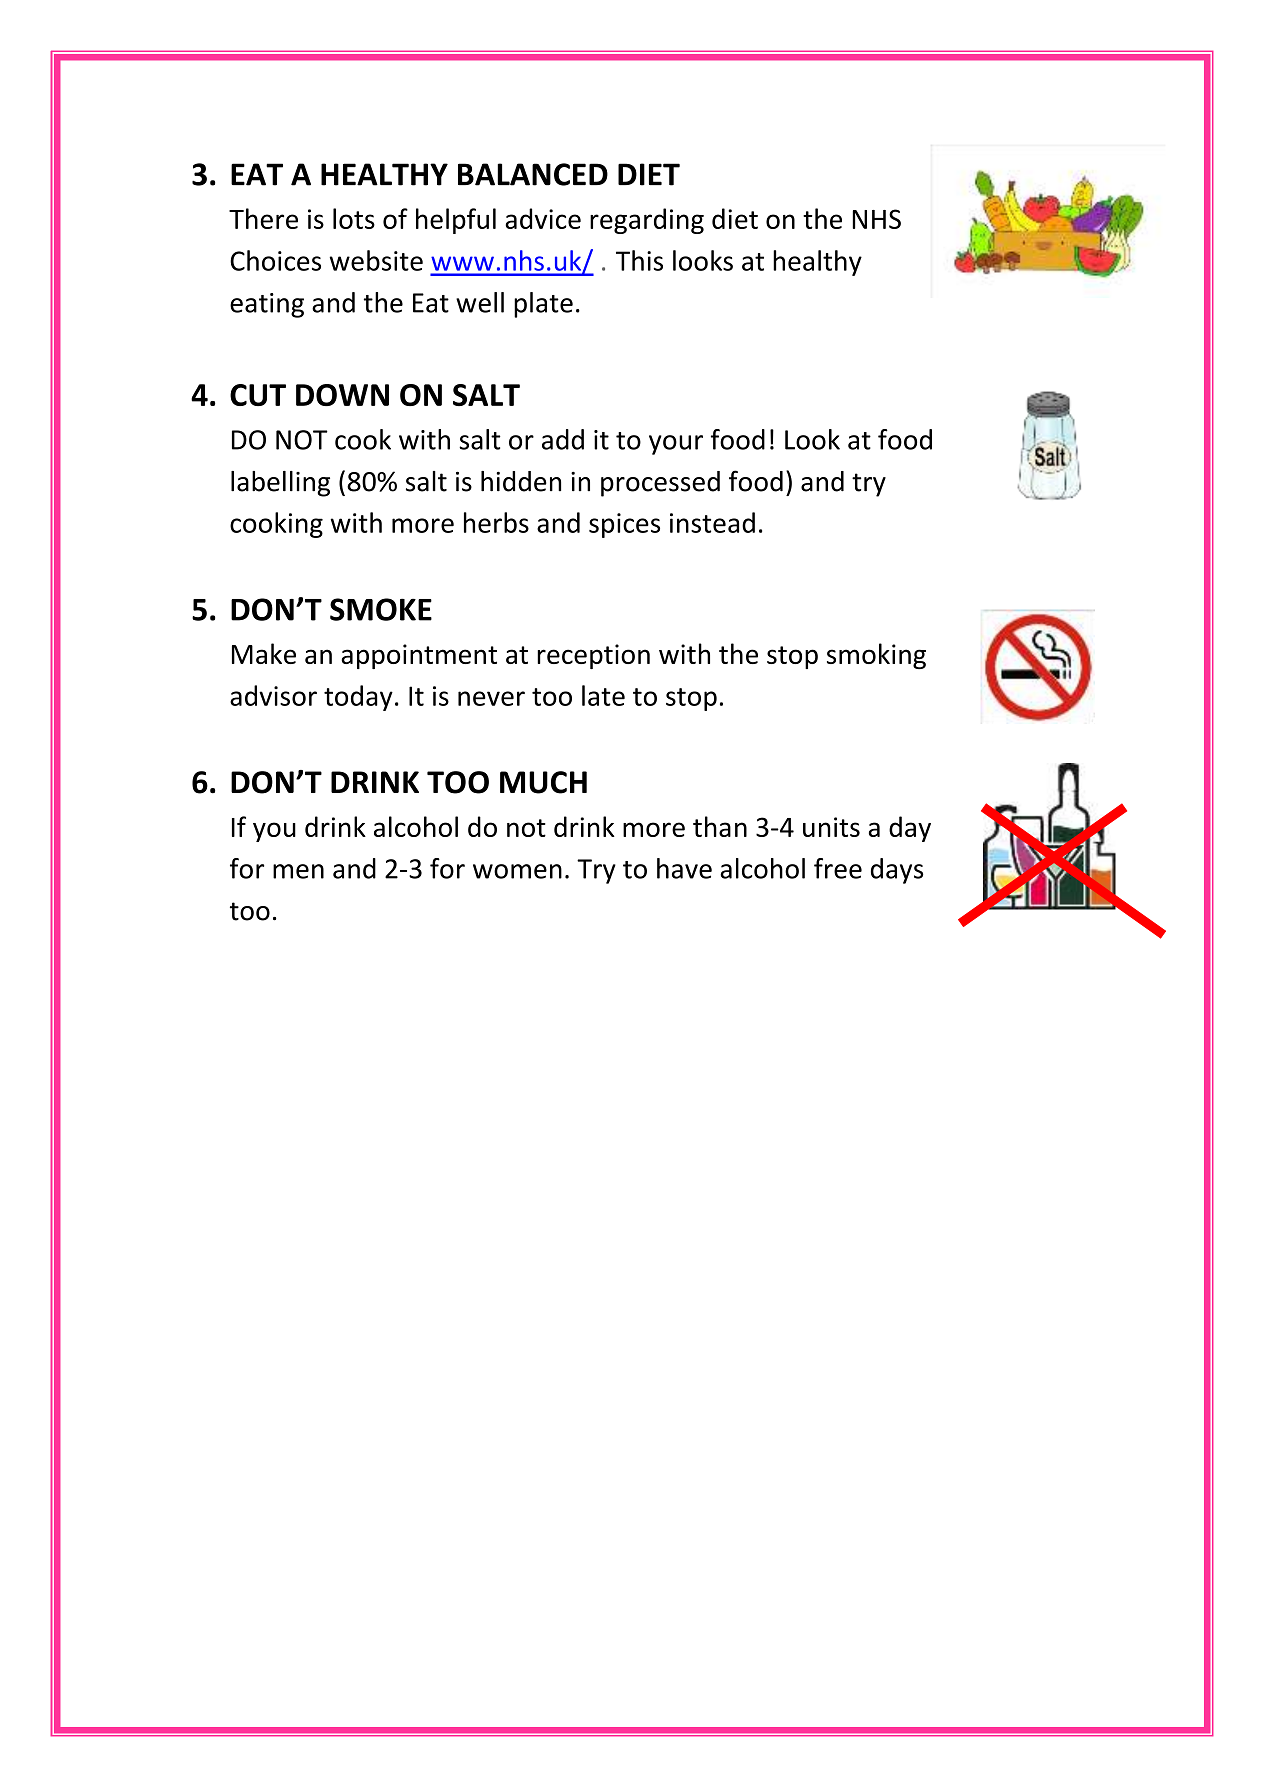 This page has width=1264, height=1787. Describe the element at coordinates (354, 218) in the page. I see `lots` at that location.
